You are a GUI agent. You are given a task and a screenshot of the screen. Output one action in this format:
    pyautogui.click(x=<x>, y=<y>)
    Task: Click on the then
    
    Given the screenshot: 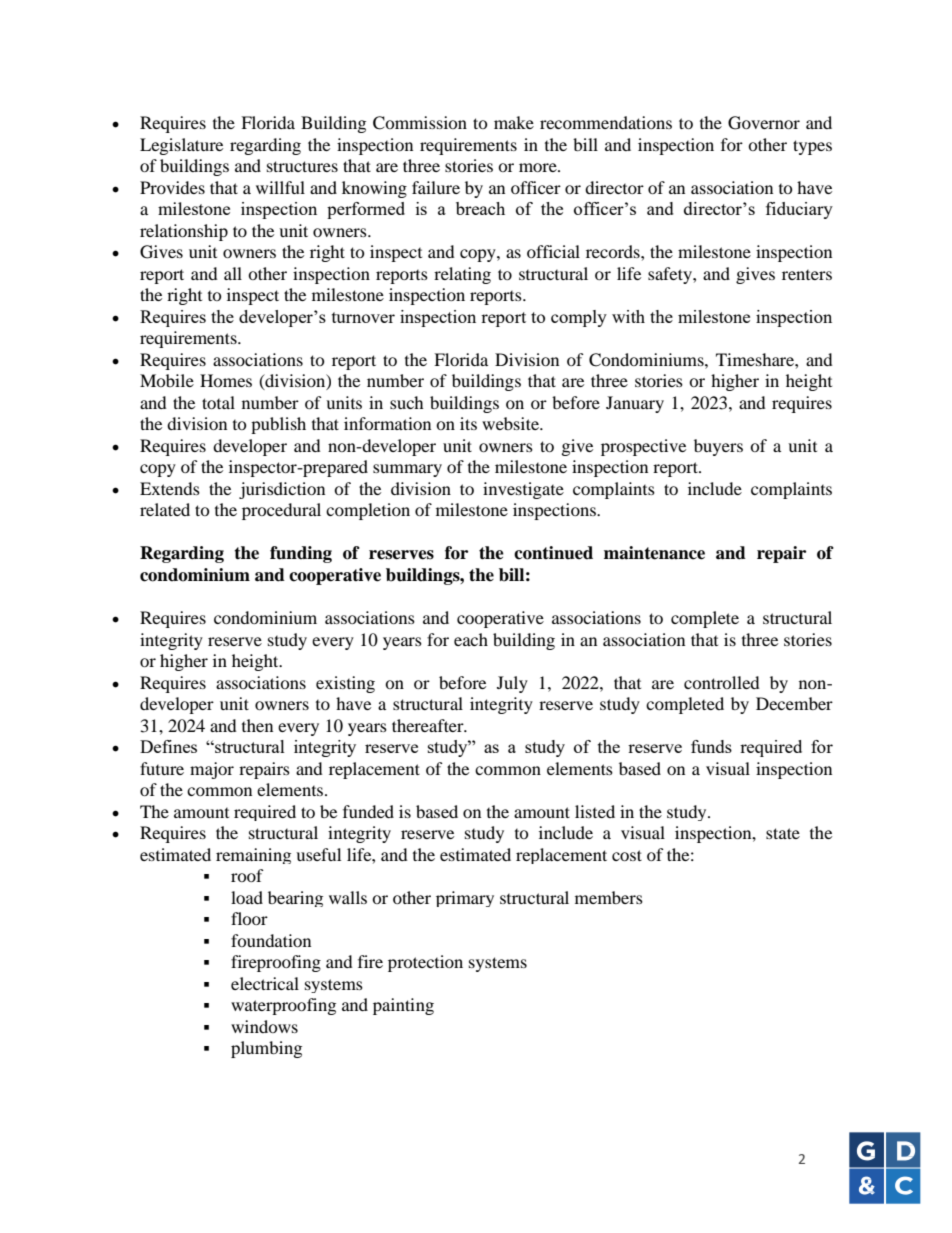 What is the action you would take?
    pyautogui.click(x=257, y=725)
